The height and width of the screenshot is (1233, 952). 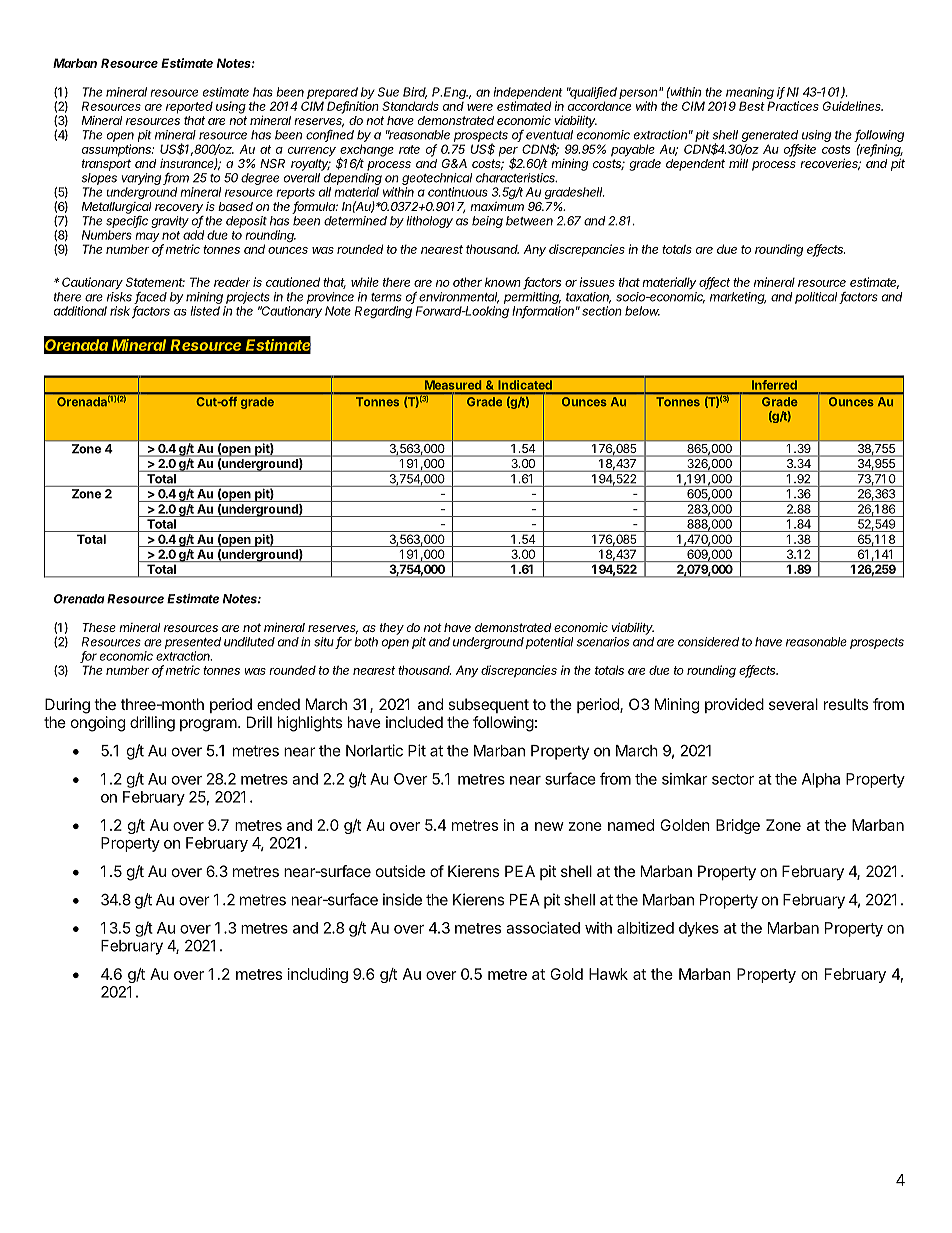 What do you see at coordinates (752, 106) in the screenshot?
I see `Best` at bounding box center [752, 106].
